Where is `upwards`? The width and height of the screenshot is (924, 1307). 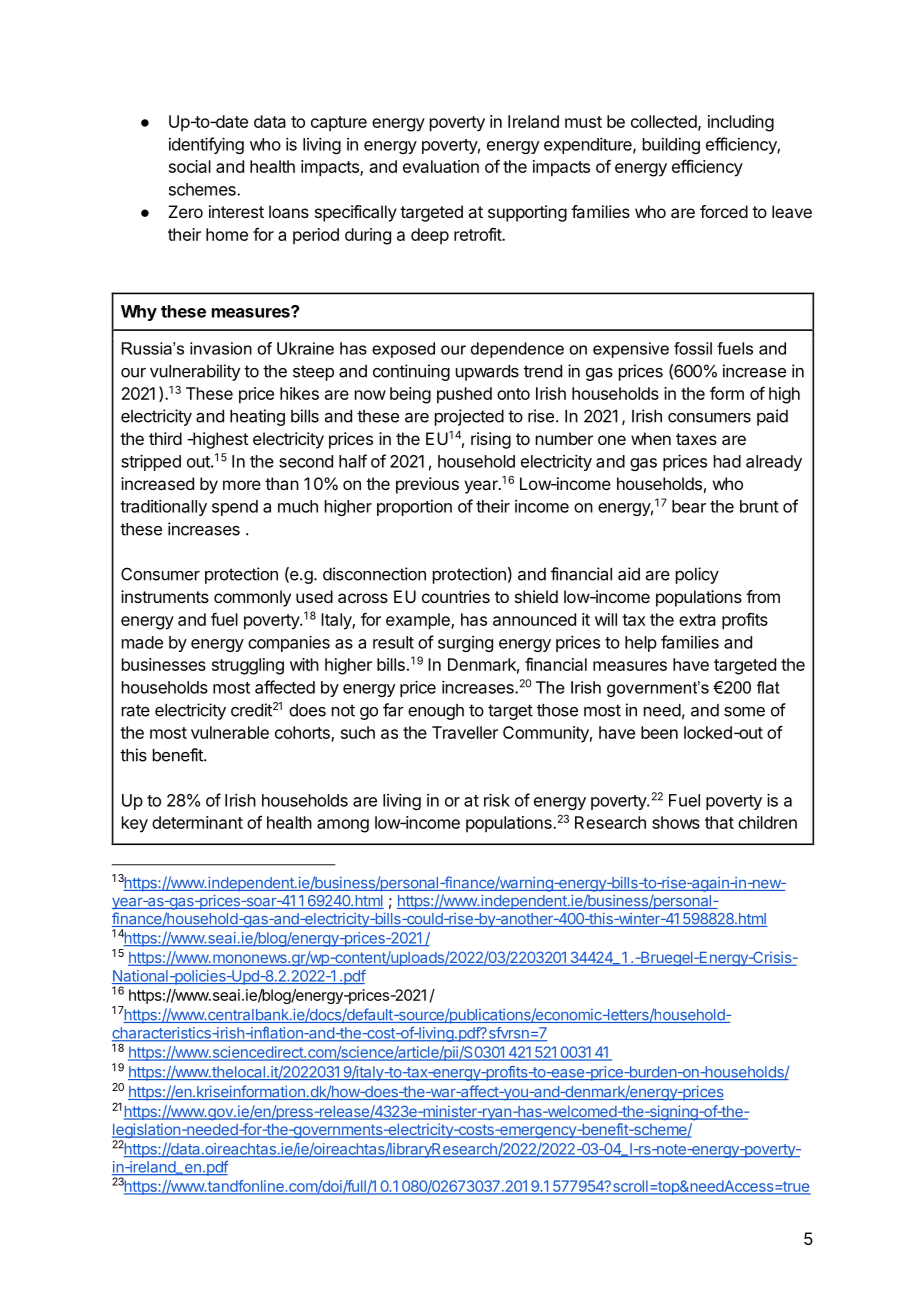
upwards is located at coordinates (487, 373).
